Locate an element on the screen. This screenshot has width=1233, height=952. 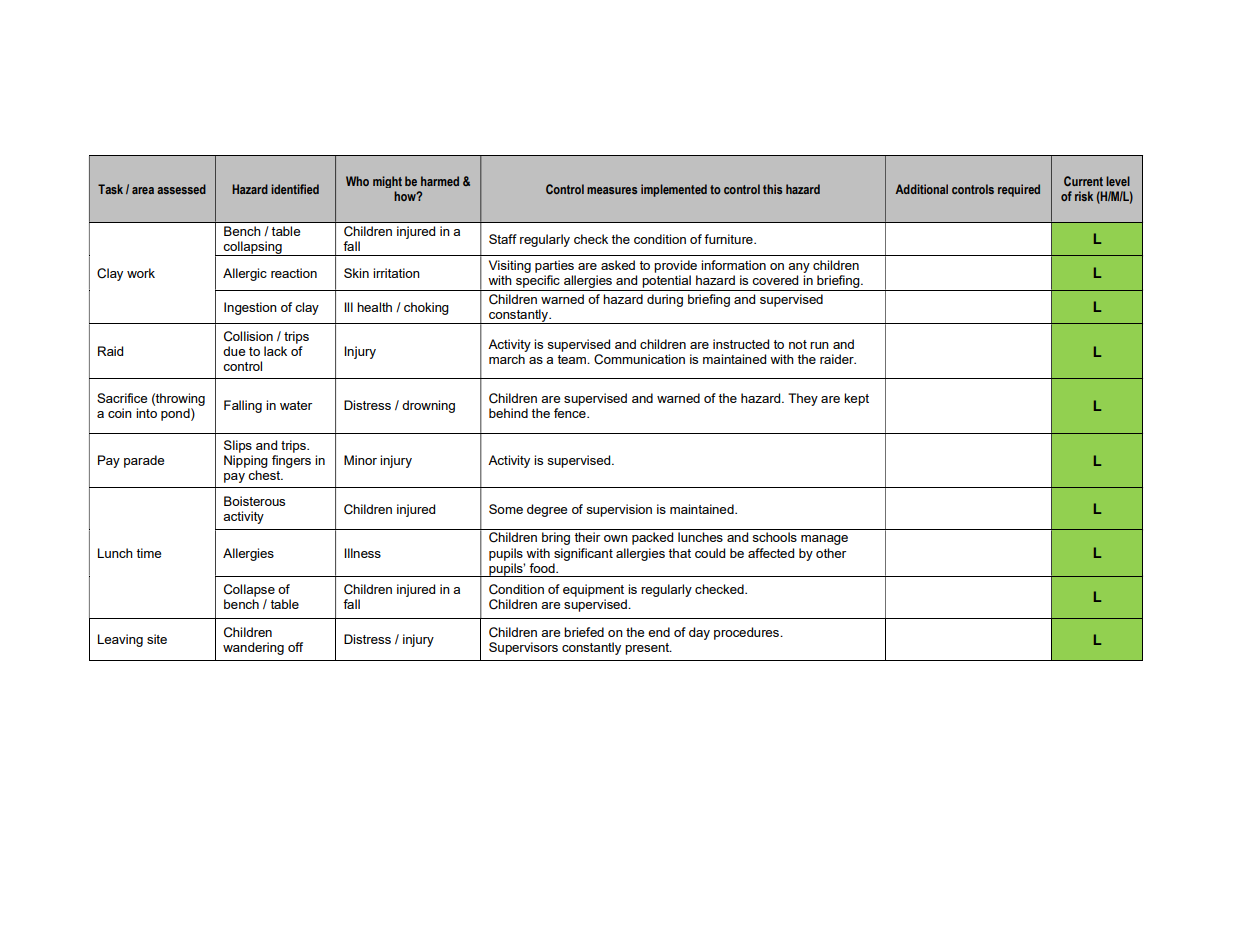
required is located at coordinates (1019, 190).
